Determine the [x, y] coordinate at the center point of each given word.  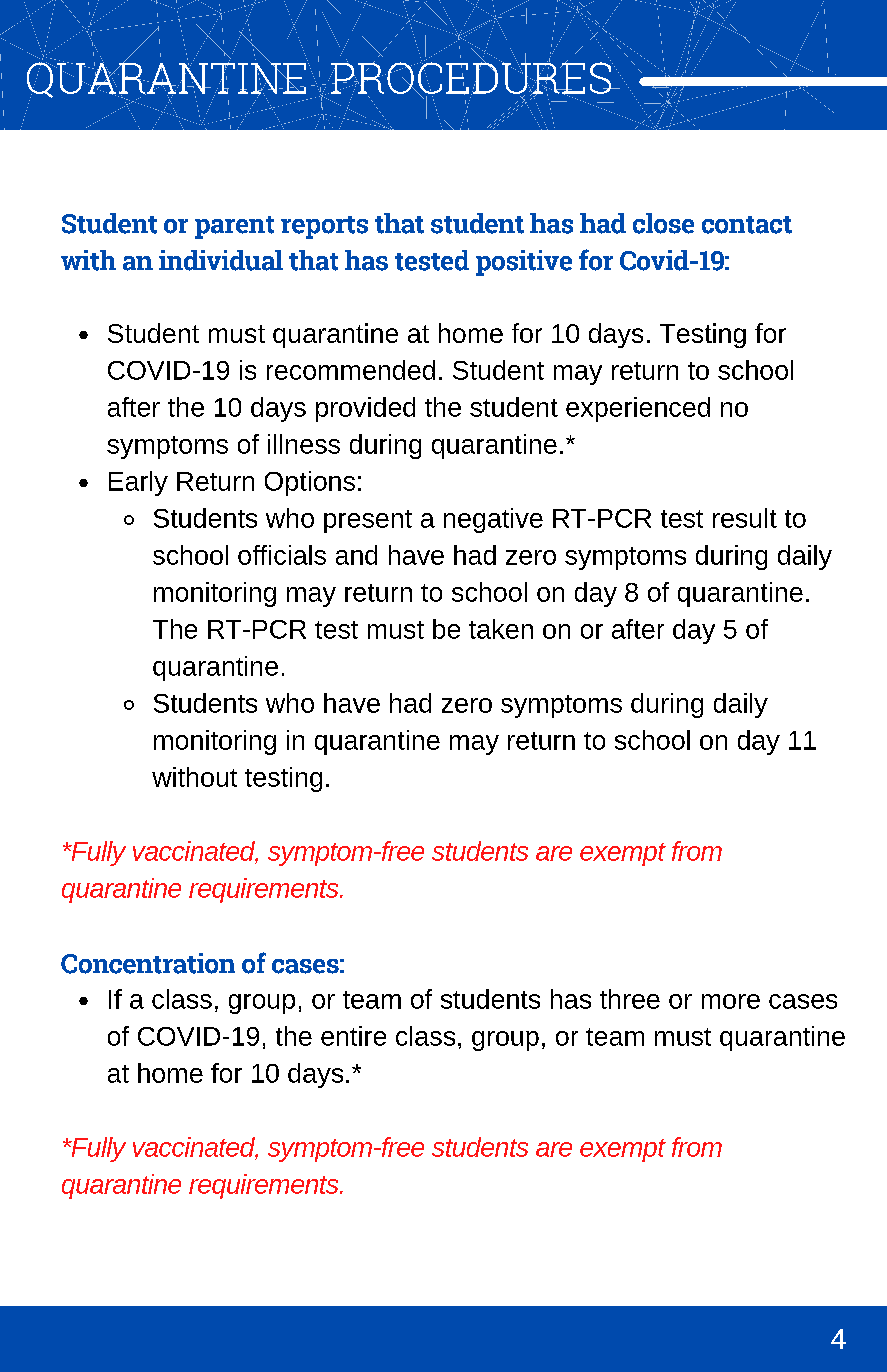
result [745, 518]
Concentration [148, 963]
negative [493, 520]
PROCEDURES [471, 77]
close [663, 223]
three [630, 999]
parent [234, 227]
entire [353, 1036]
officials [282, 555]
